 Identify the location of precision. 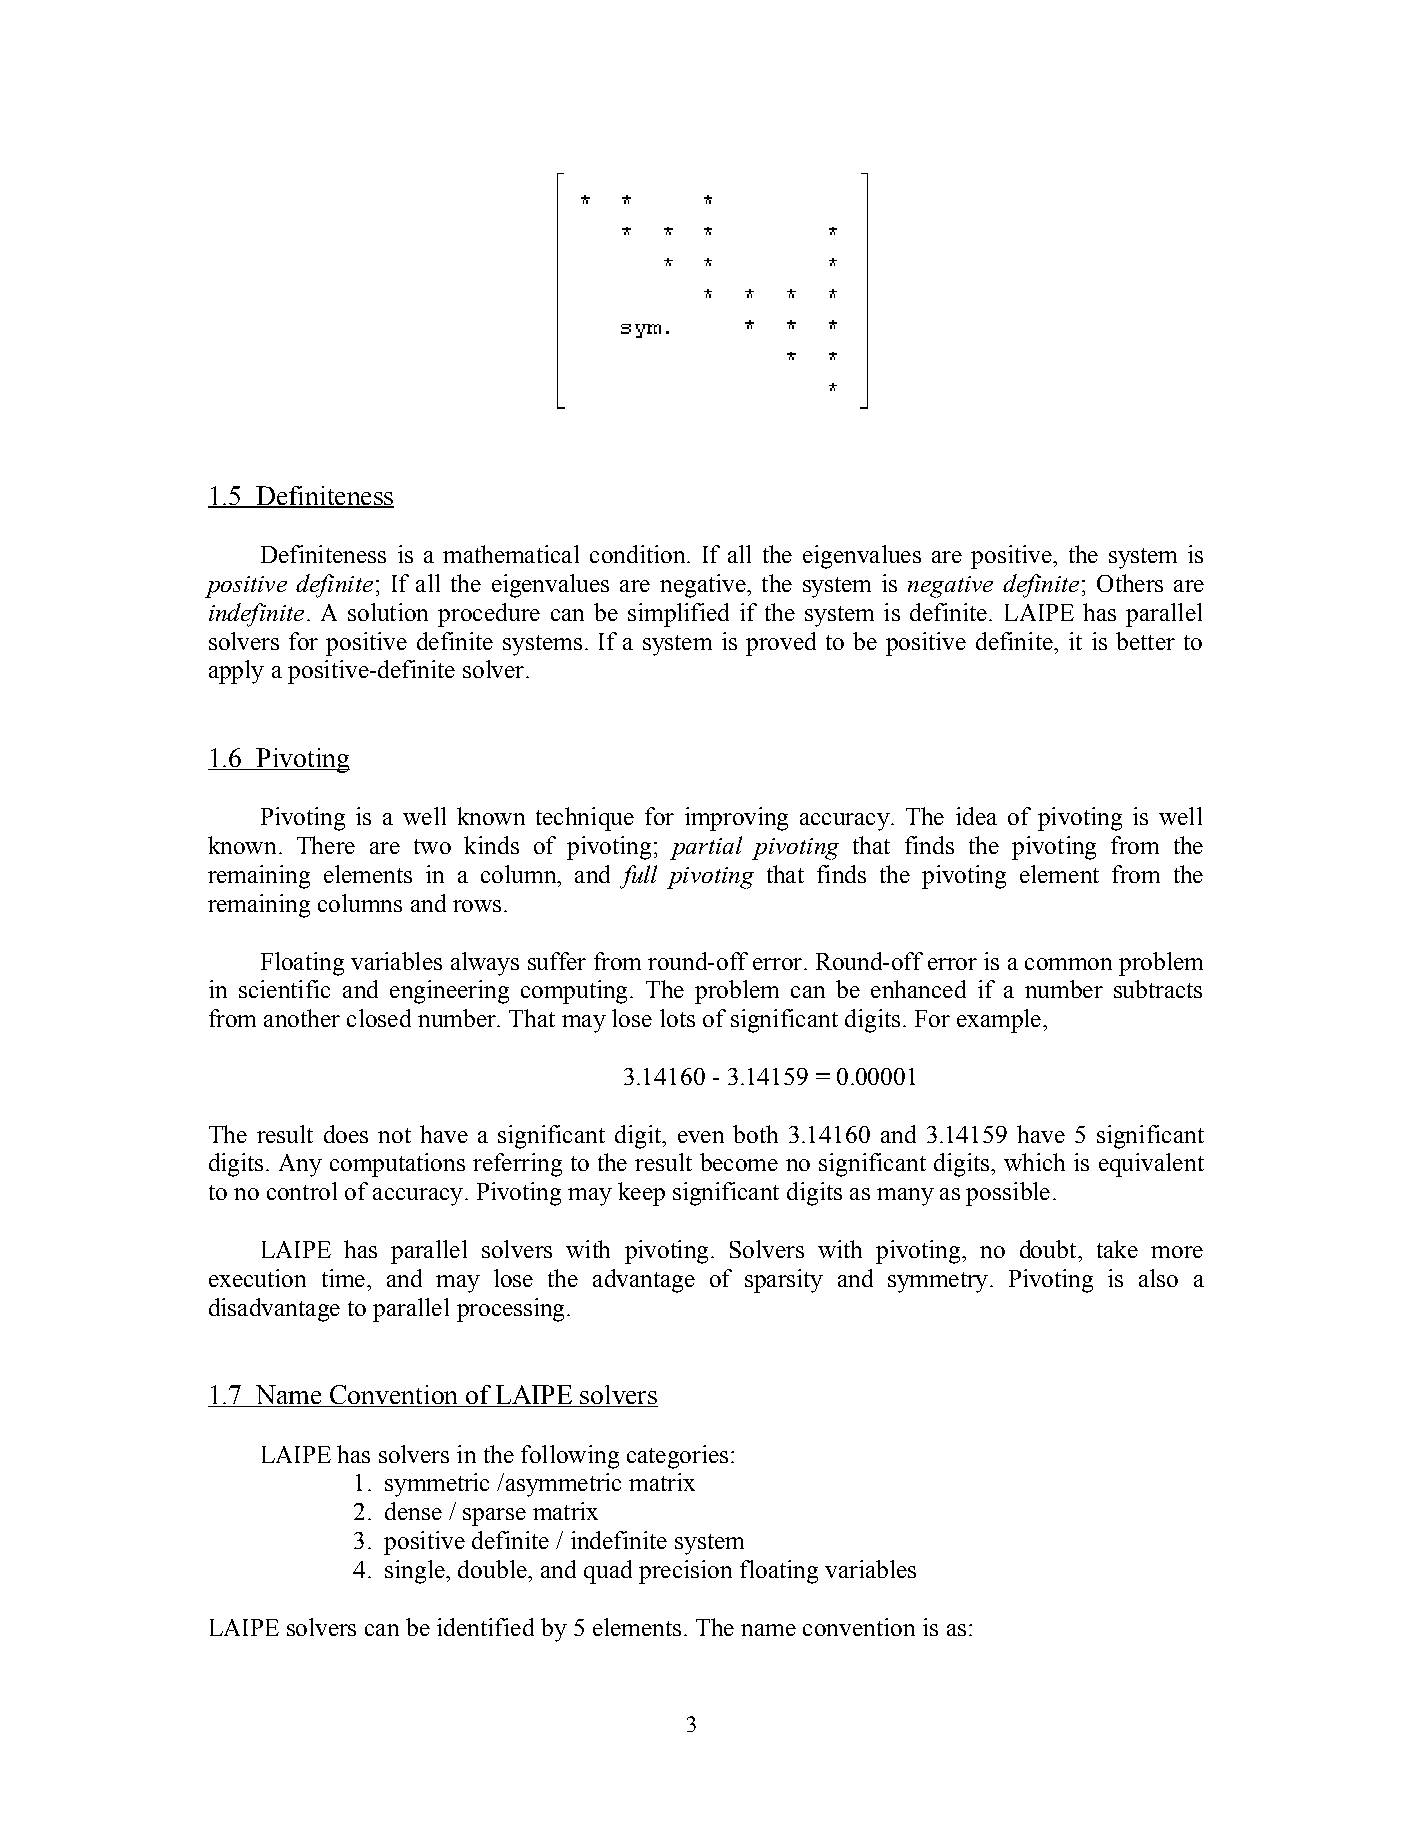
(685, 1572).
